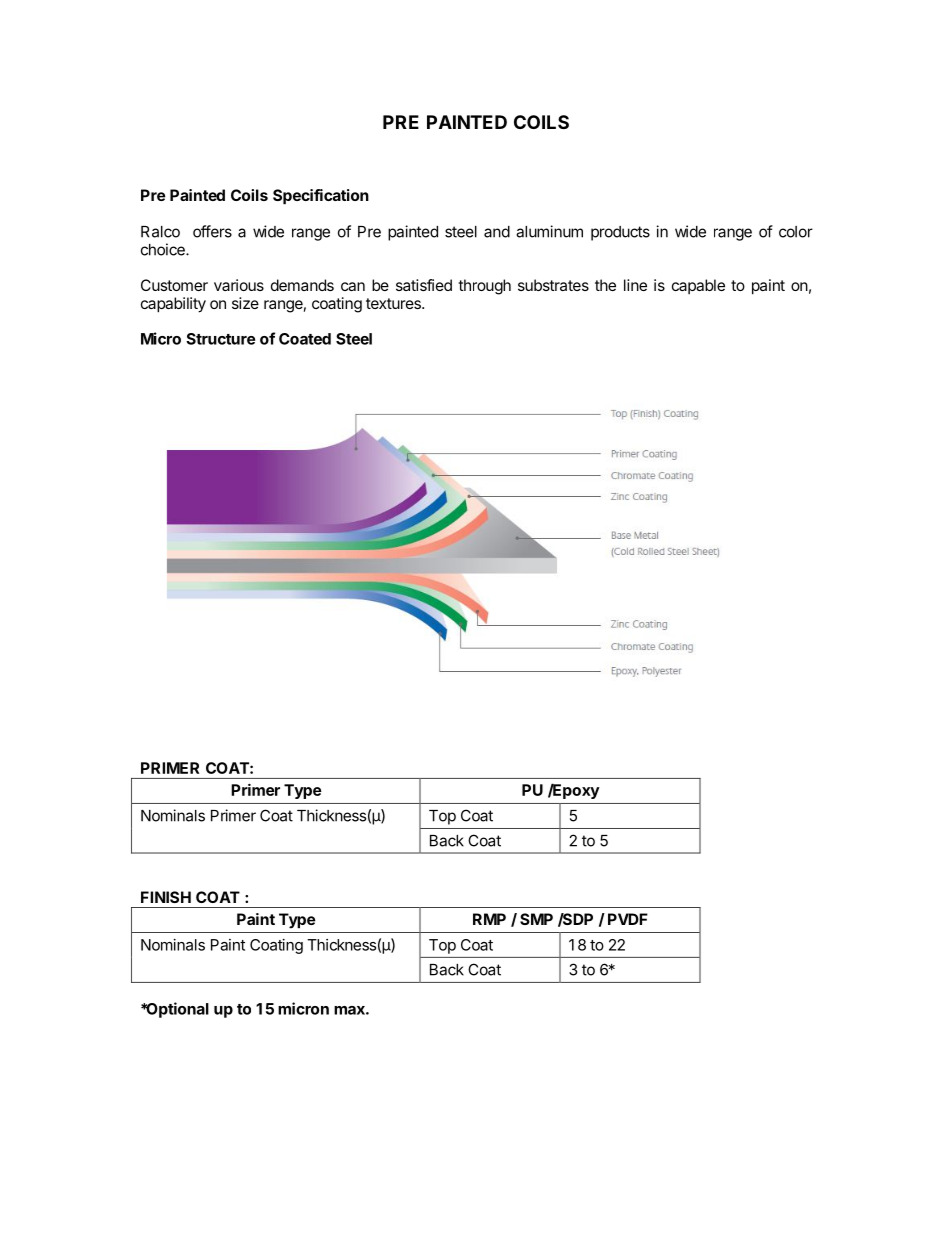 This document has height=1233, width=952. I want to click on PVDF, so click(628, 919).
